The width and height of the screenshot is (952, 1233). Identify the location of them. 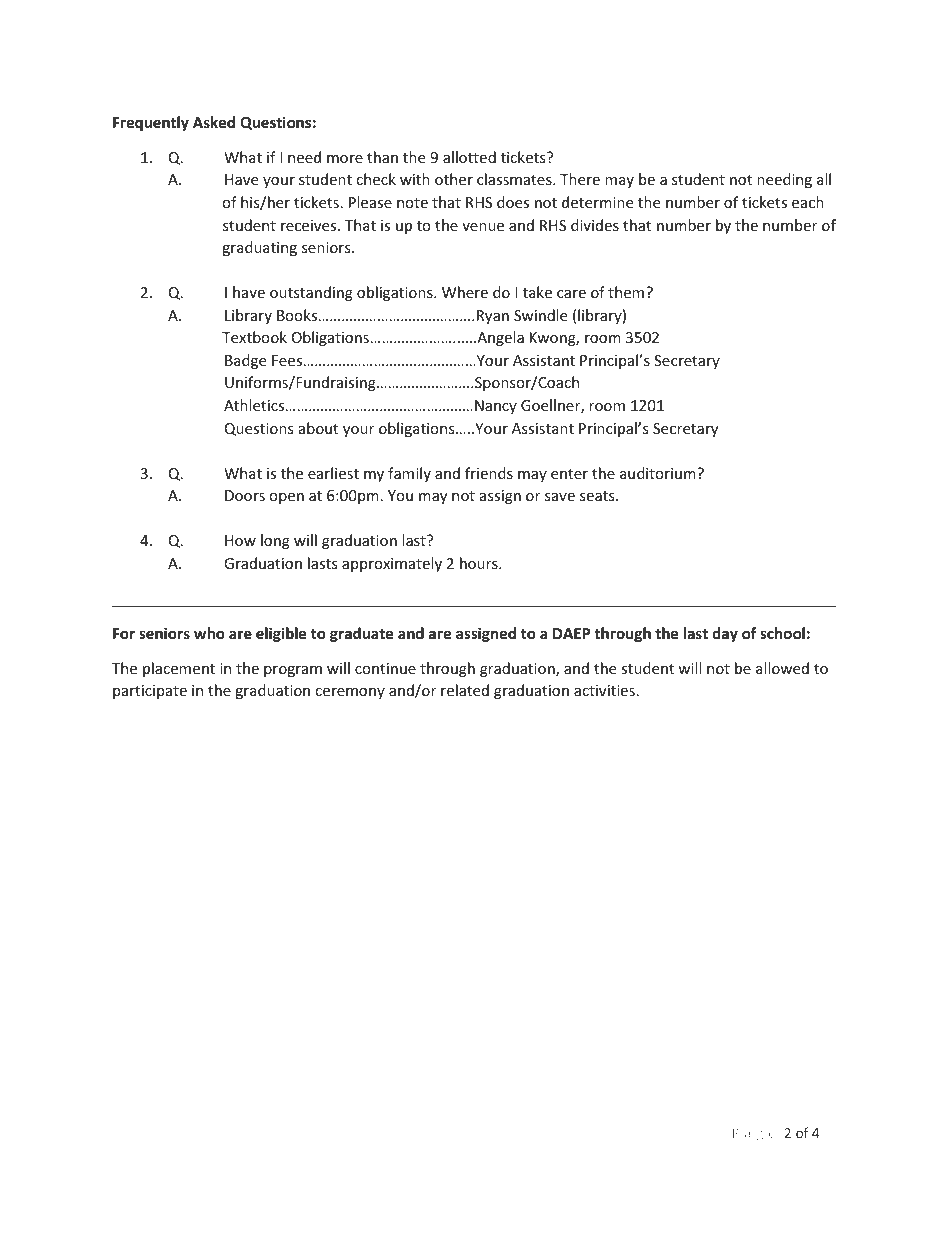
(627, 292).
